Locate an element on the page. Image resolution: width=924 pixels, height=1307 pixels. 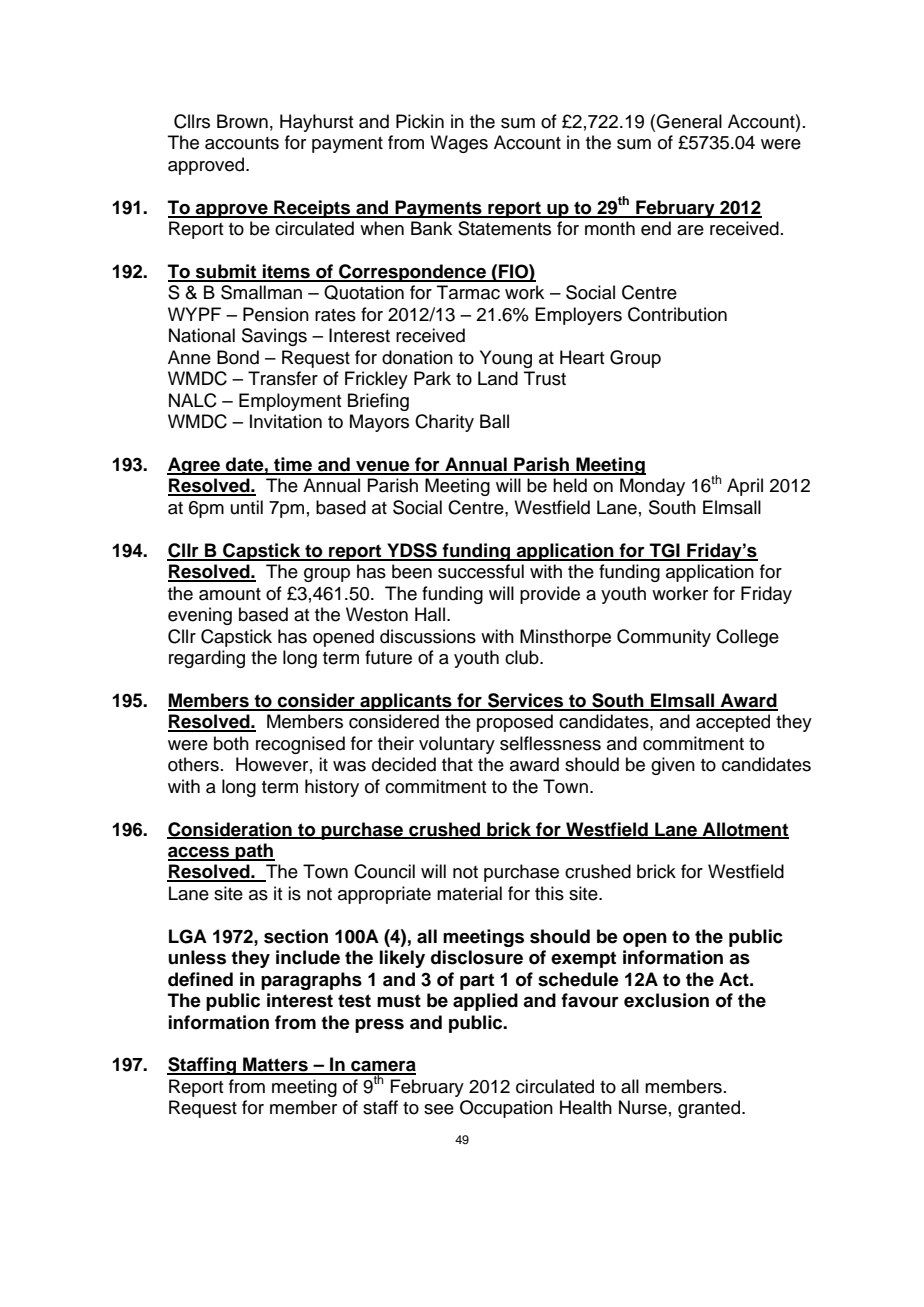
given is located at coordinates (673, 766).
